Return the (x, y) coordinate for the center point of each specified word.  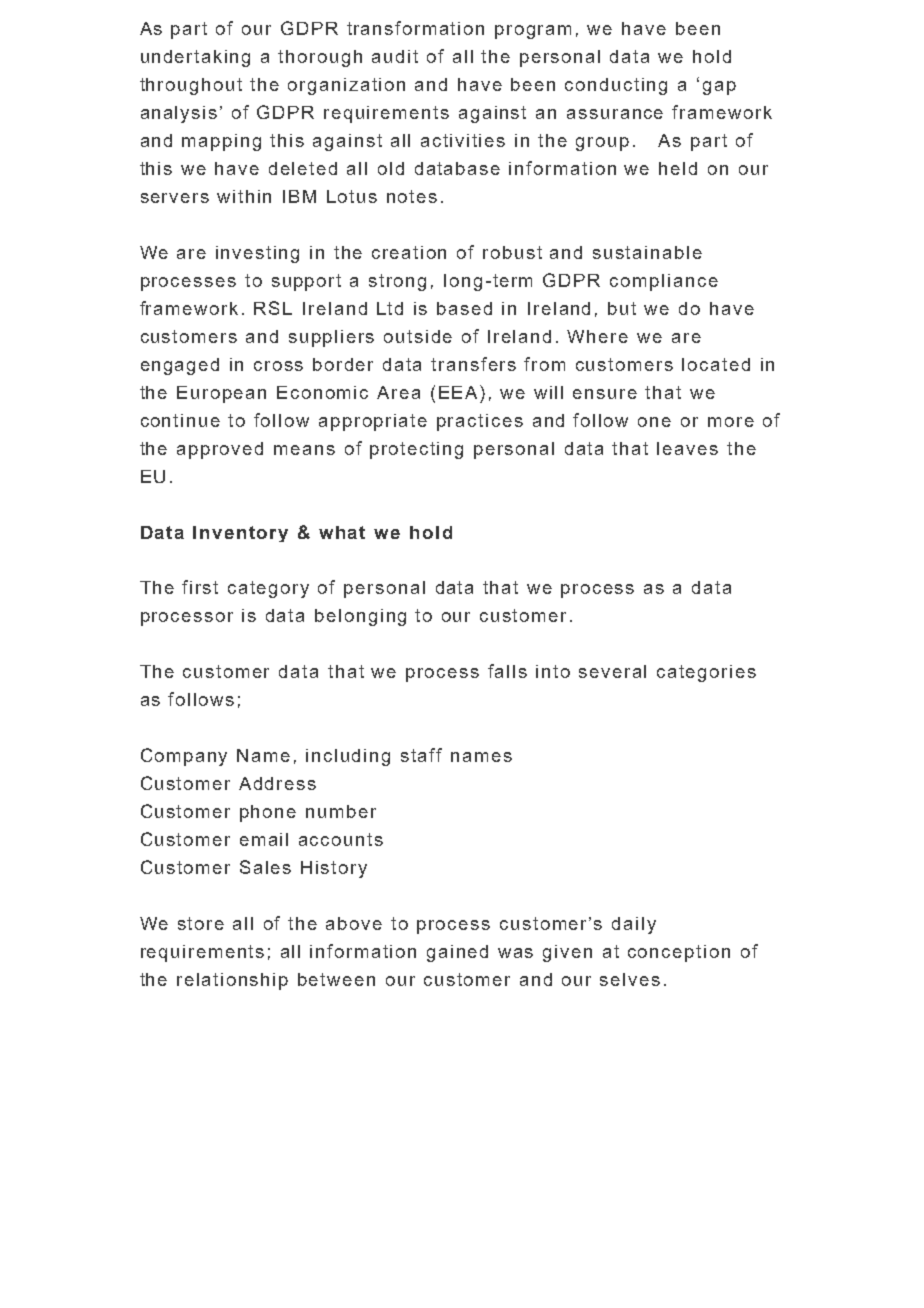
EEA (460, 392)
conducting (616, 86)
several (612, 671)
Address (277, 783)
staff (421, 755)
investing (257, 254)
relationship (232, 981)
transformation (415, 28)
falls (507, 671)
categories (706, 673)
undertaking (195, 58)
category (268, 589)
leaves (687, 448)
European (221, 394)
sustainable (647, 252)
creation (409, 252)
